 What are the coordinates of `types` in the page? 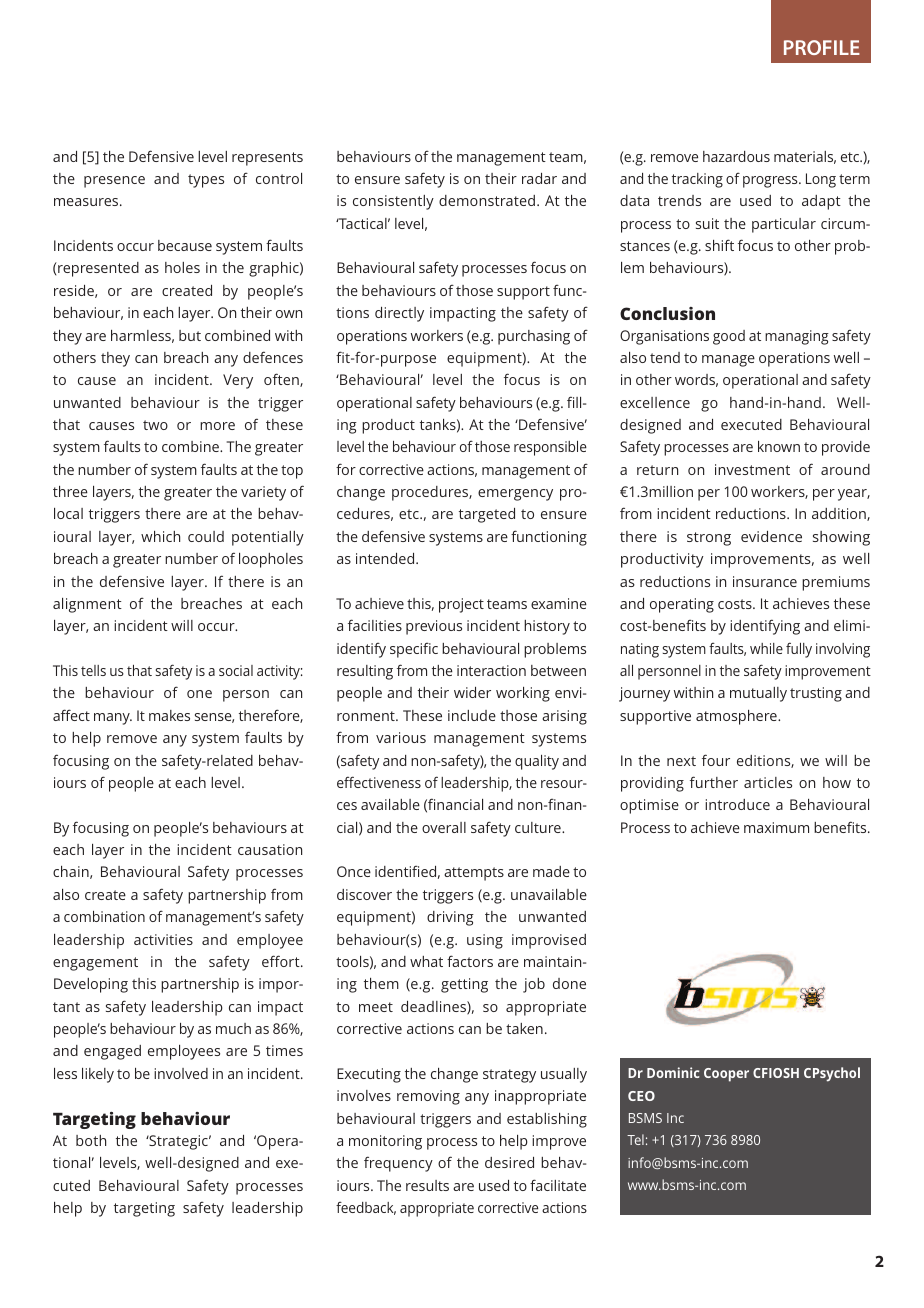 It's located at (206, 181).
